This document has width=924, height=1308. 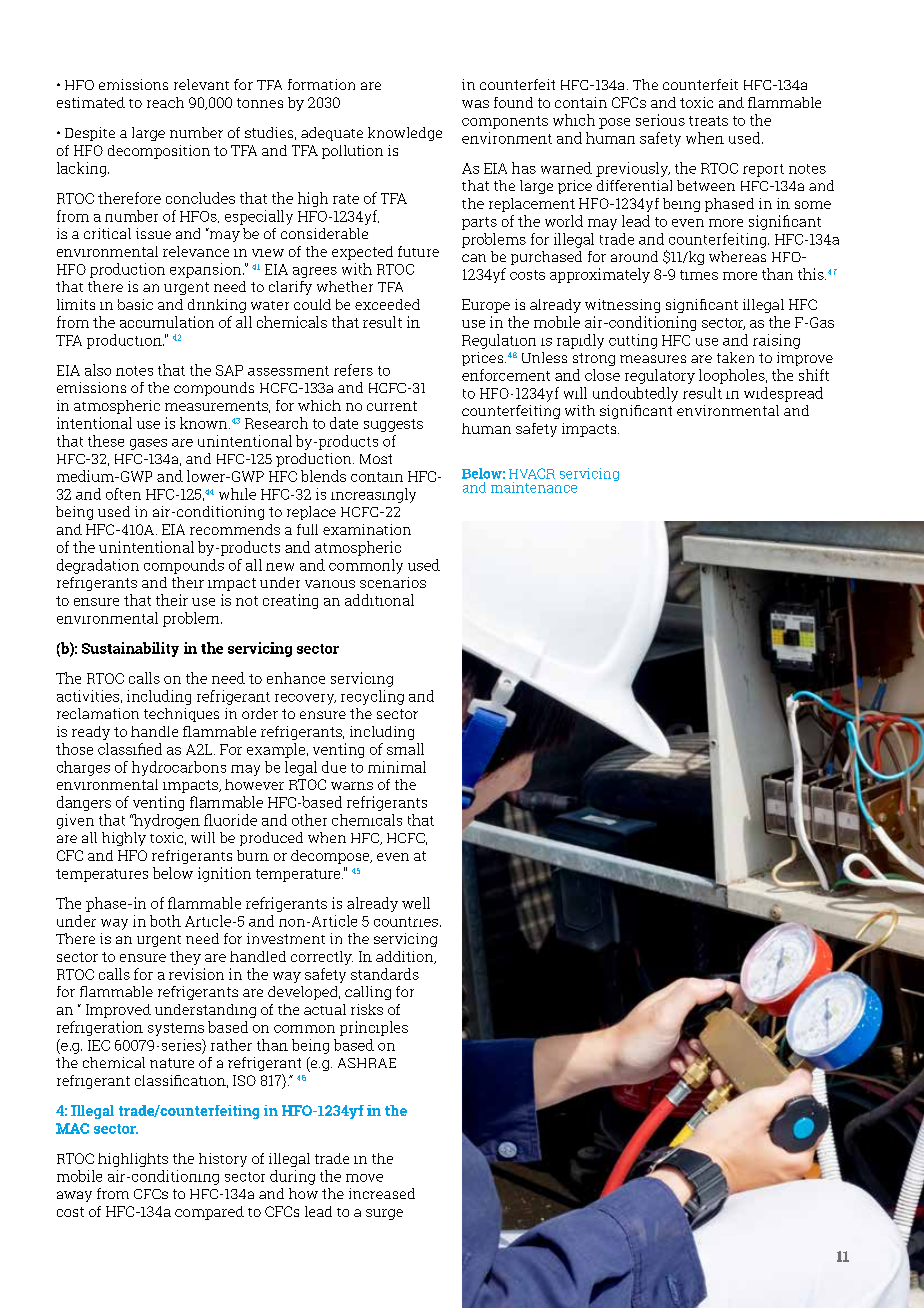 What do you see at coordinates (165, 102) in the document?
I see `reach` at bounding box center [165, 102].
